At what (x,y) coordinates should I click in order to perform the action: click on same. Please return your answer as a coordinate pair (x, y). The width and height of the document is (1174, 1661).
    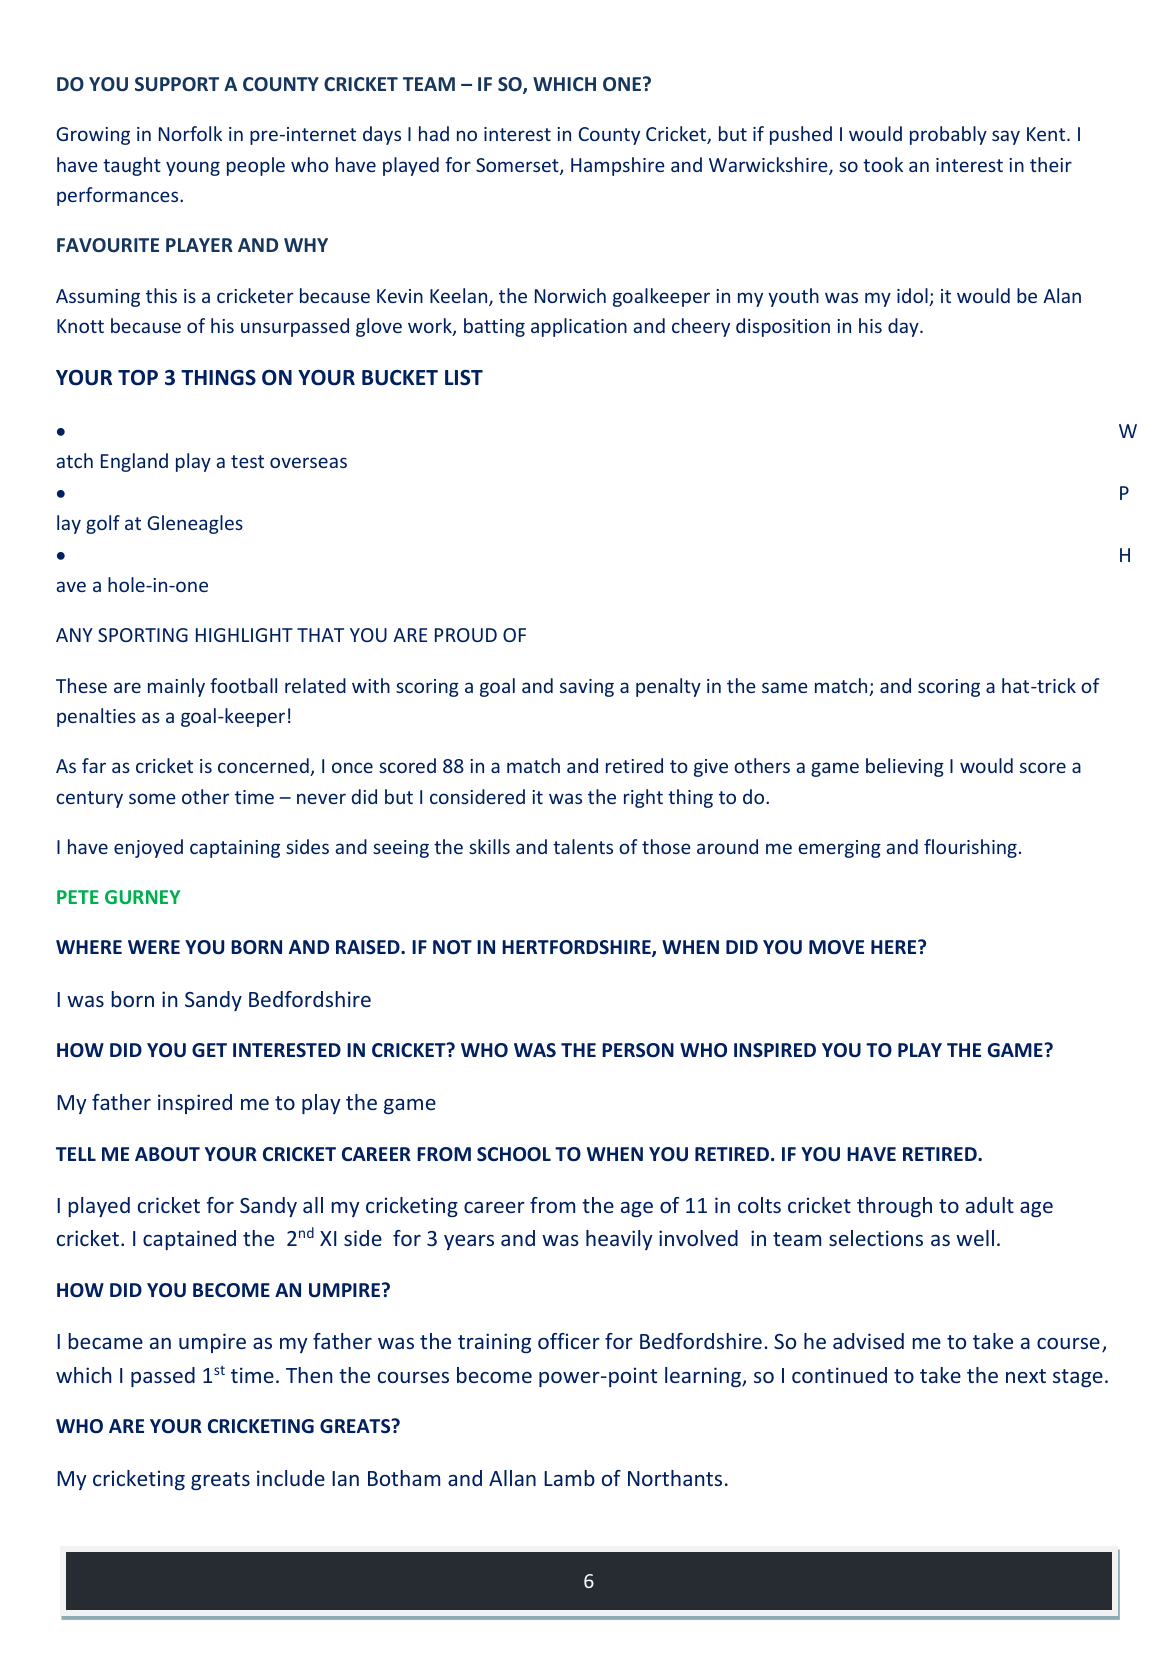
    Looking at the image, I should click on (785, 687).
